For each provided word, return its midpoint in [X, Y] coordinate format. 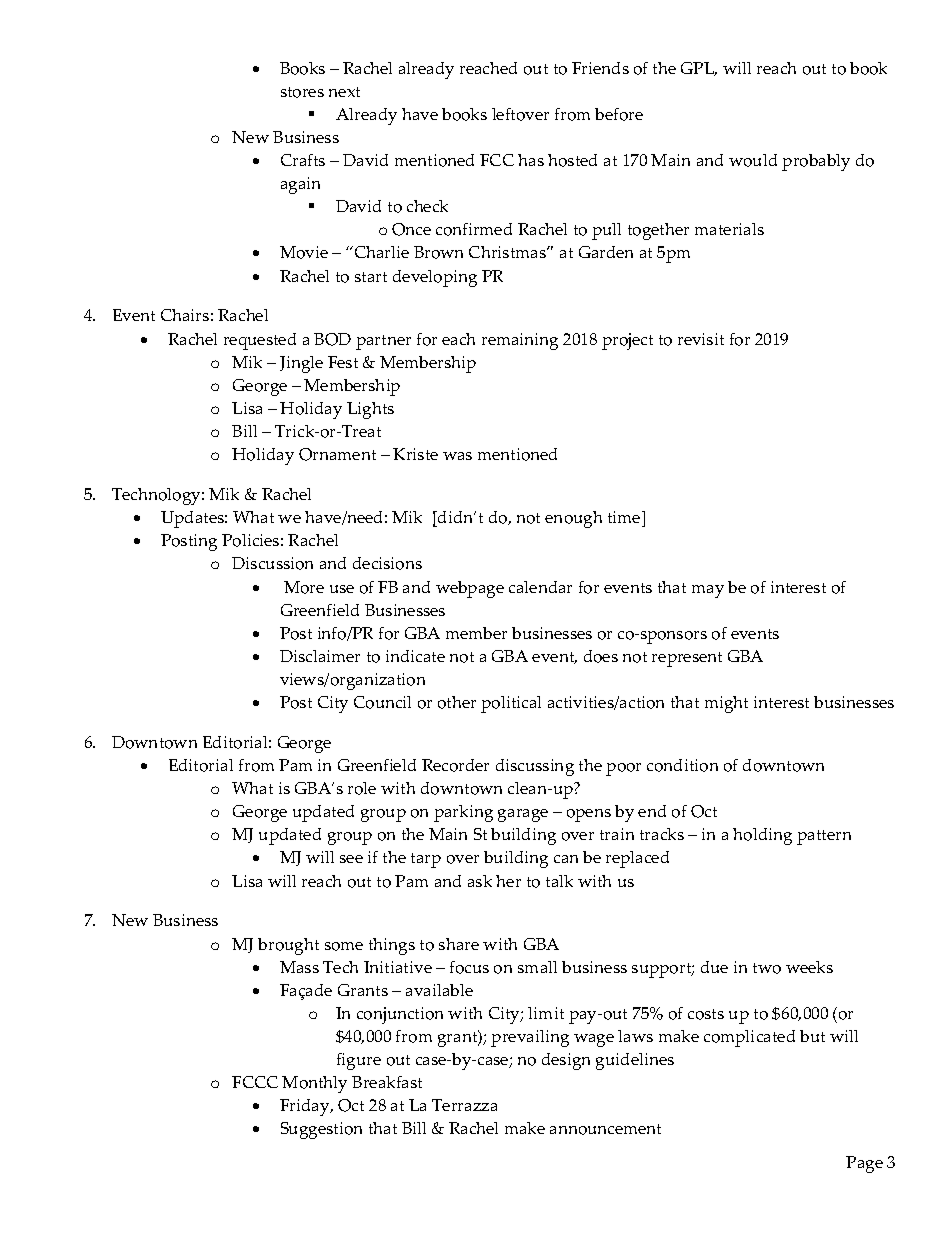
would [753, 160]
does [601, 656]
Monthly [314, 1084]
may [708, 591]
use [342, 589]
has [531, 160]
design [566, 1061]
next [344, 92]
